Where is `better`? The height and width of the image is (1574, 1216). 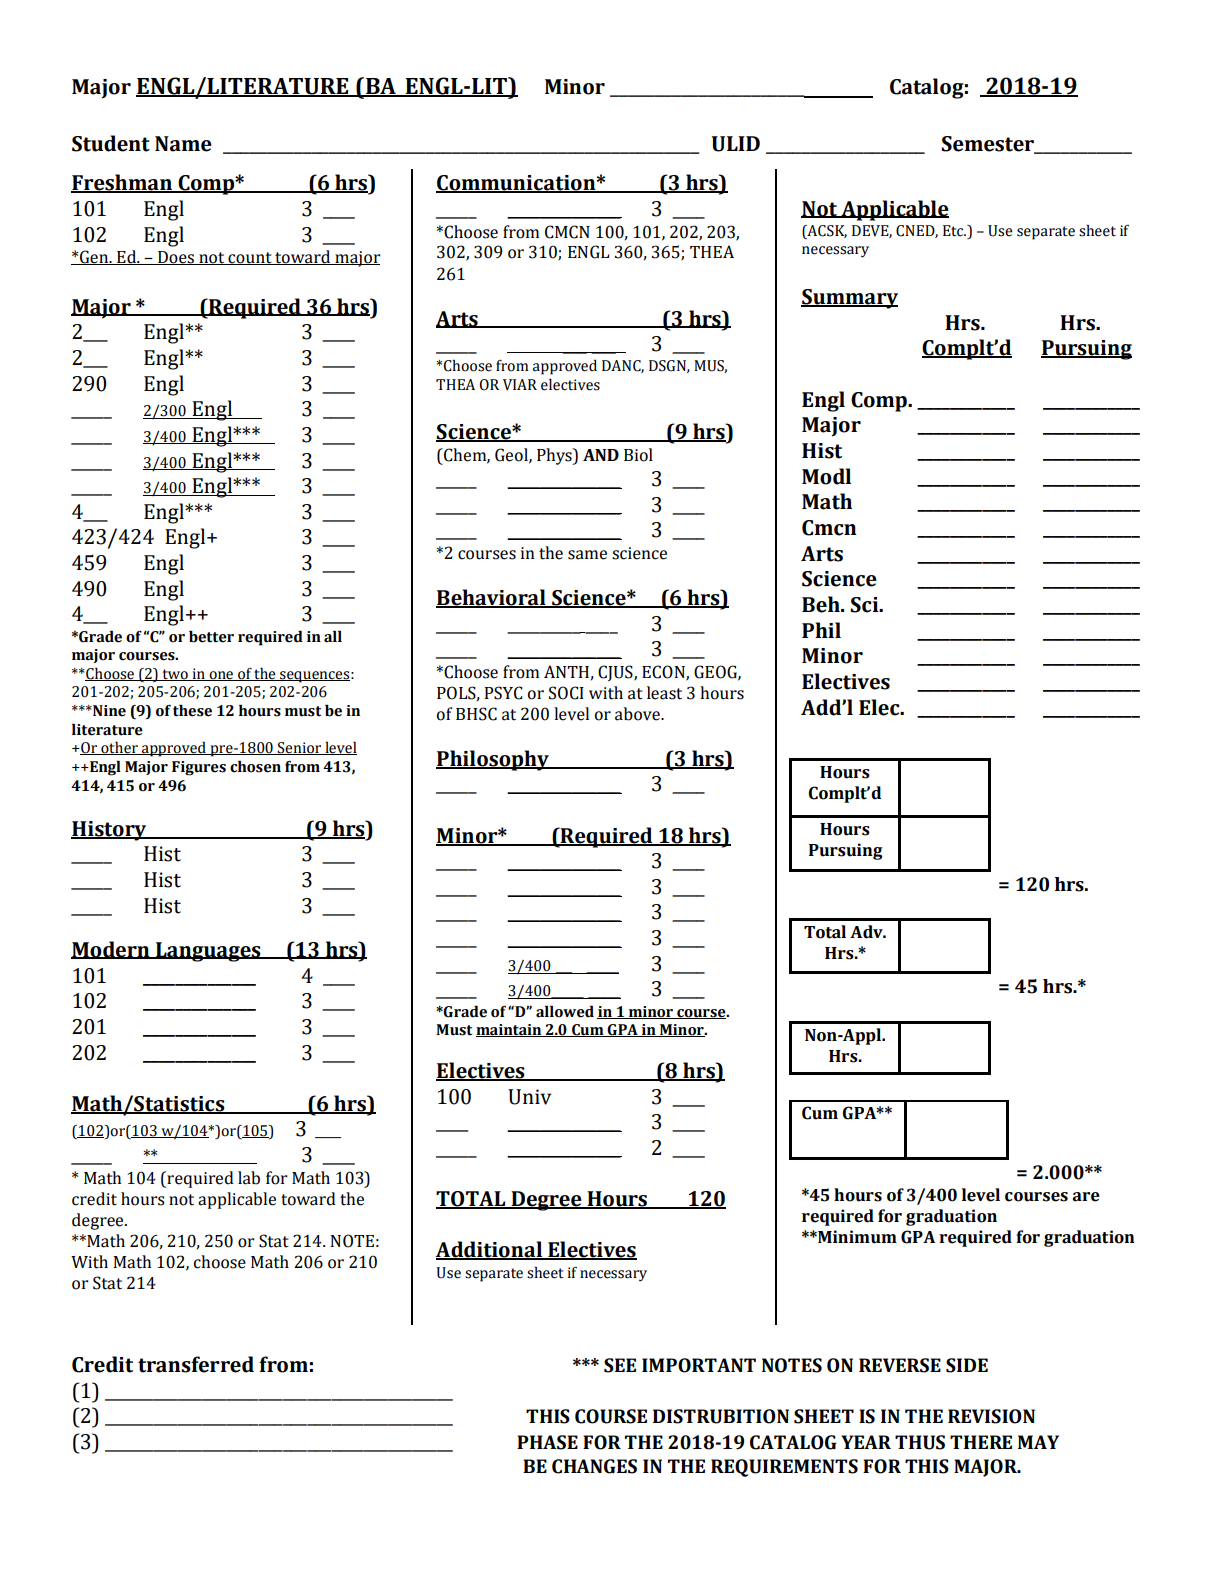 better is located at coordinates (211, 636).
